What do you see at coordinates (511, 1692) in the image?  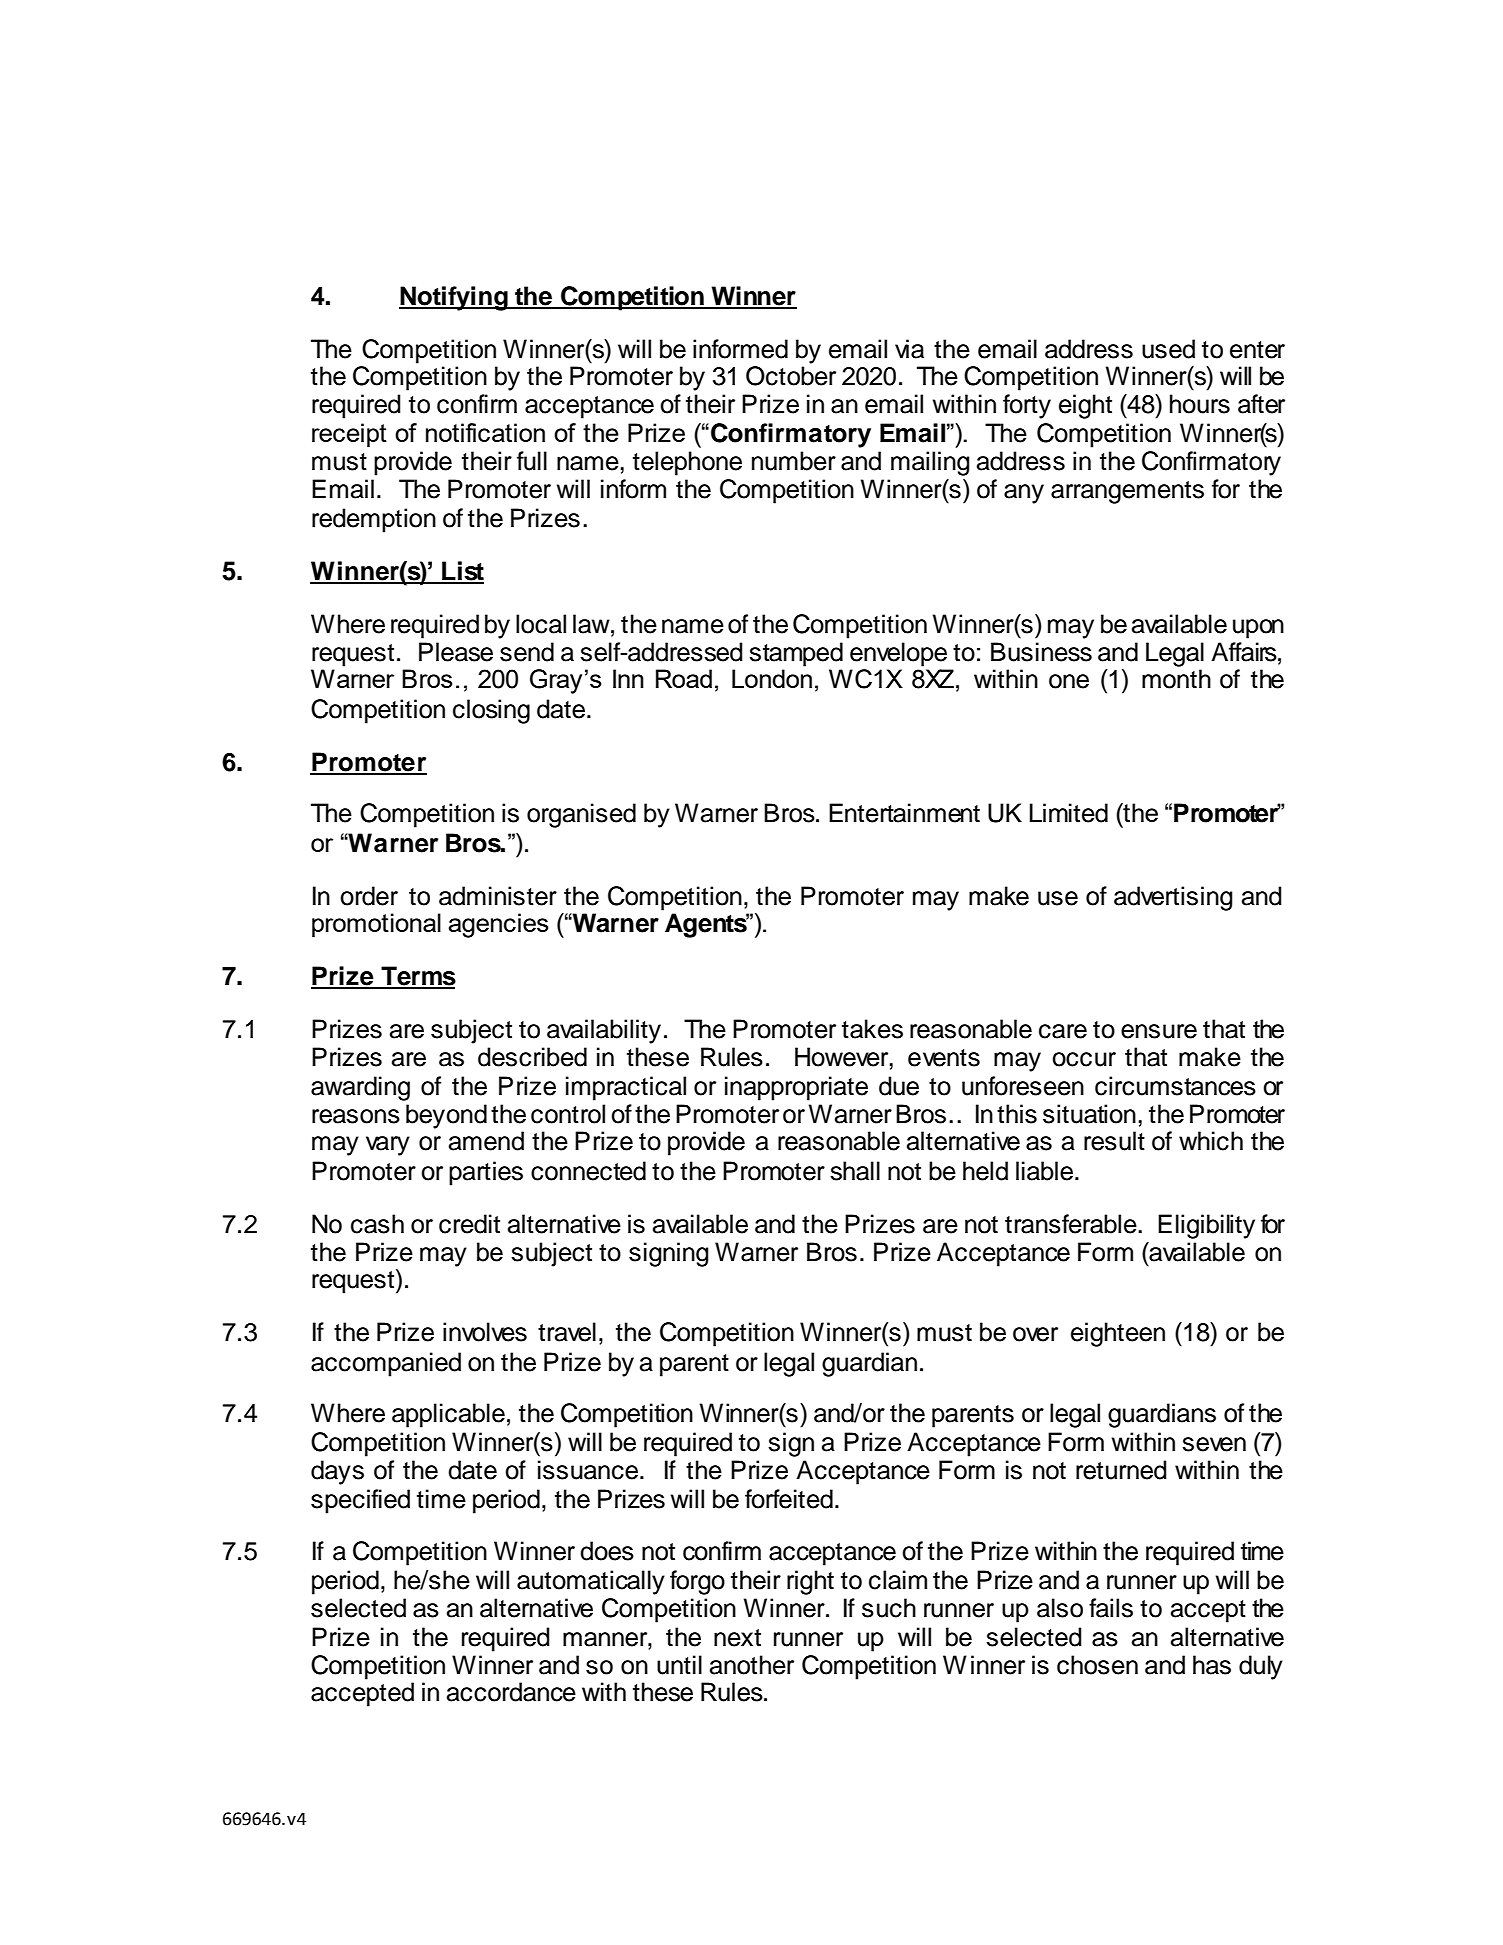 I see `accordance` at bounding box center [511, 1692].
